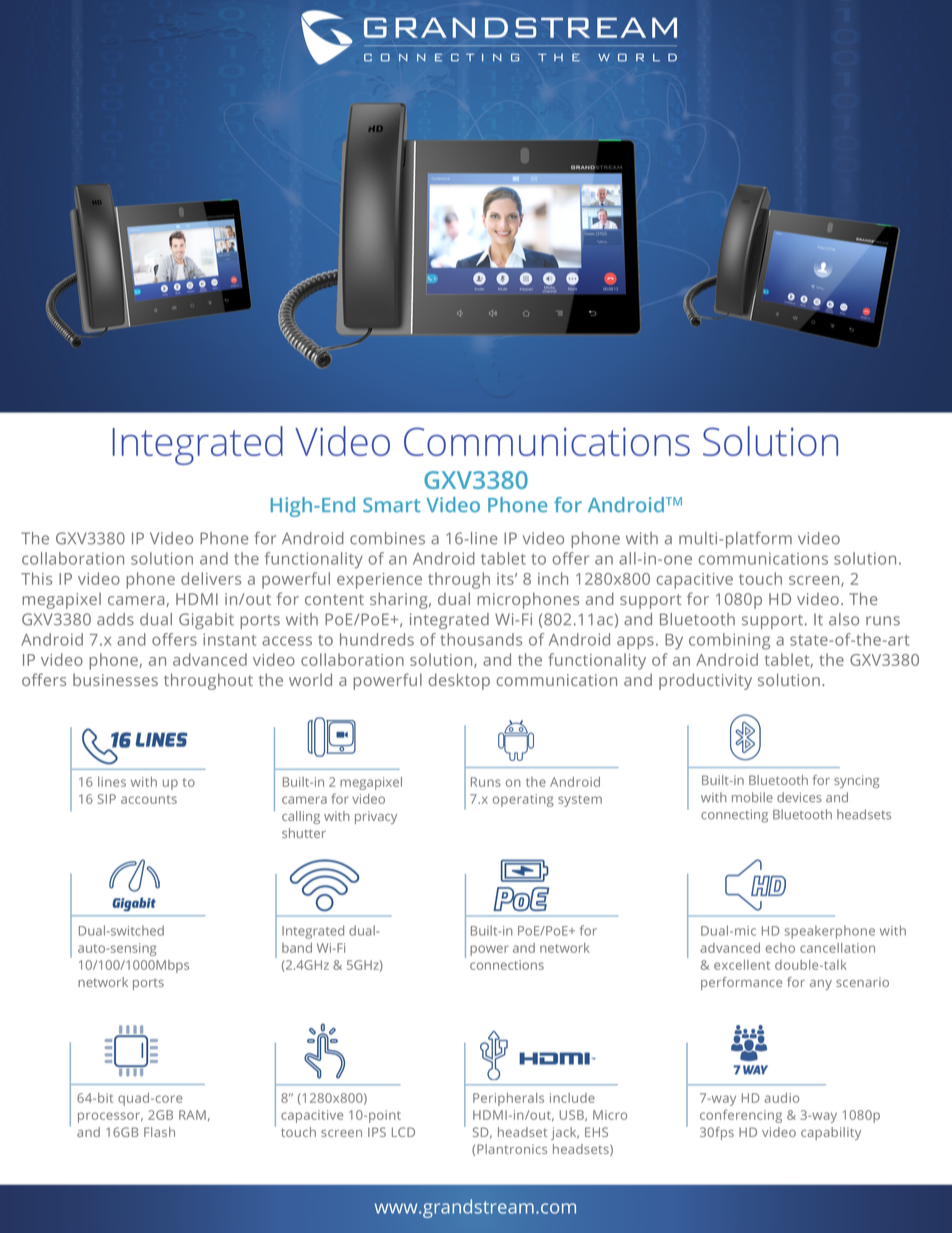 This screenshot has width=952, height=1233. What do you see at coordinates (387, 538) in the screenshot?
I see `combines` at bounding box center [387, 538].
